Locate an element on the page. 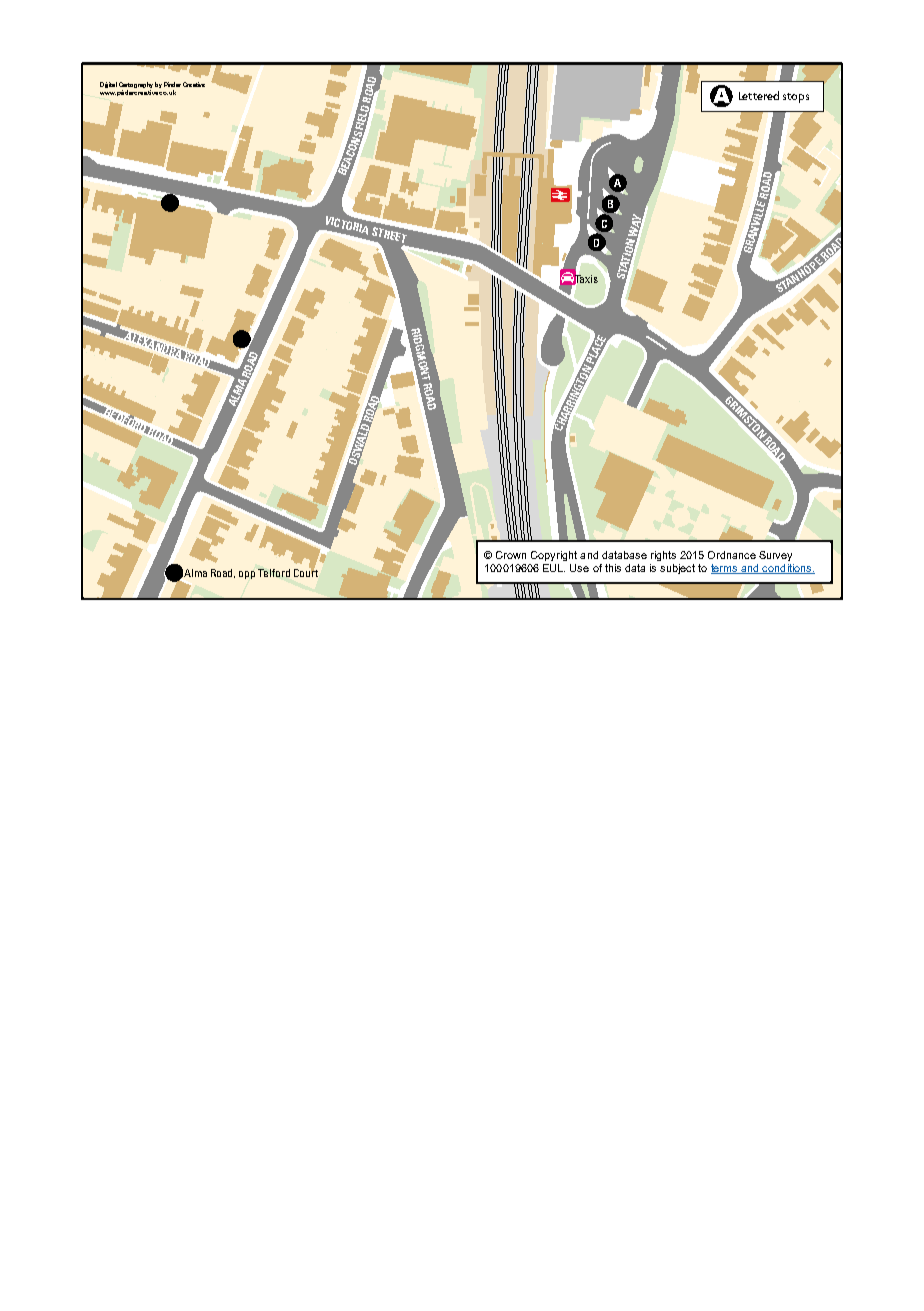  Lettered is located at coordinates (759, 95).
